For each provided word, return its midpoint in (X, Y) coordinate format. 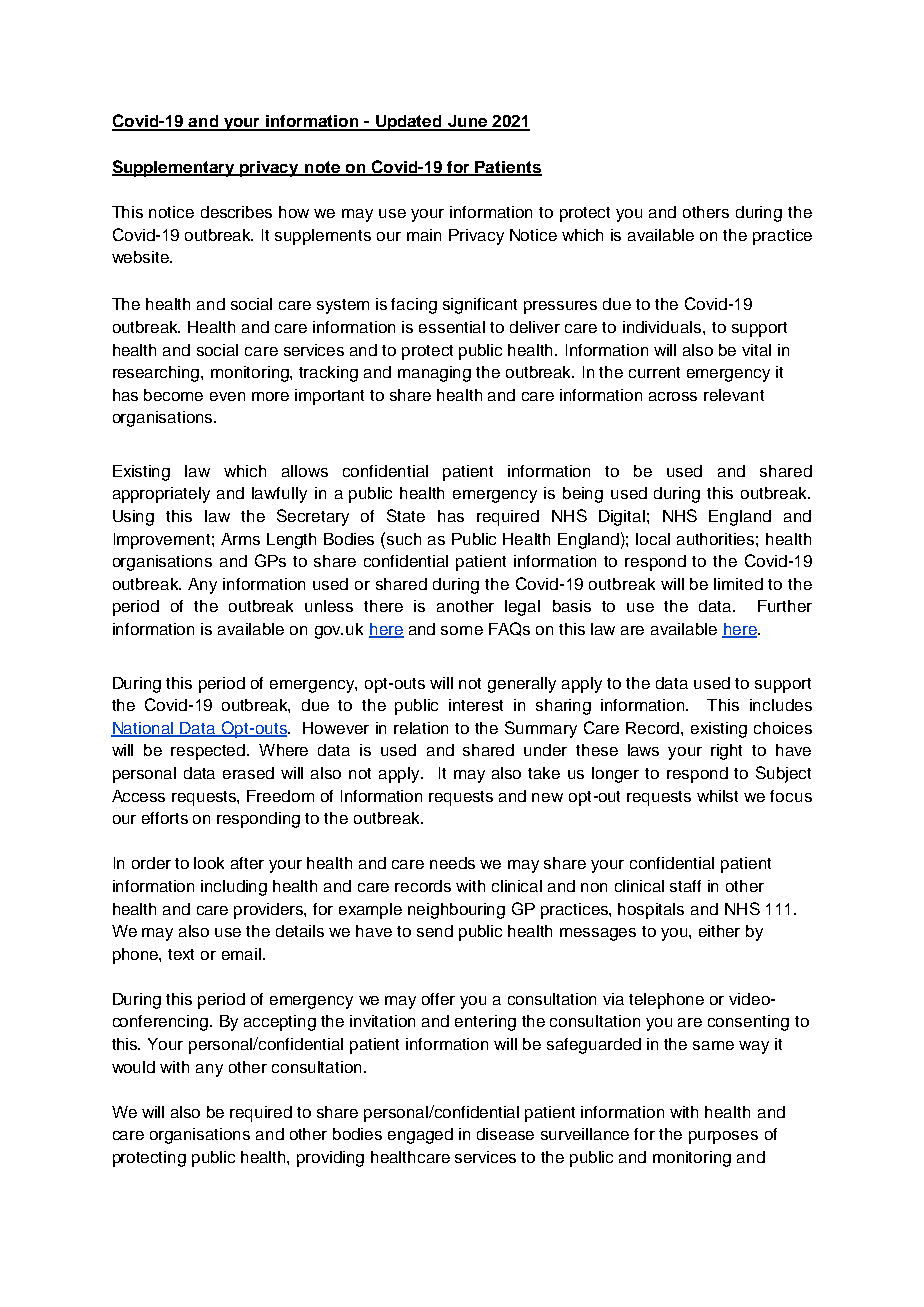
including (234, 888)
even (227, 396)
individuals (663, 327)
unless (329, 606)
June (467, 122)
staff (685, 886)
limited (738, 584)
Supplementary (174, 168)
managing (434, 374)
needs (452, 863)
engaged (420, 1136)
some (462, 630)
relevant (734, 395)
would (133, 1067)
